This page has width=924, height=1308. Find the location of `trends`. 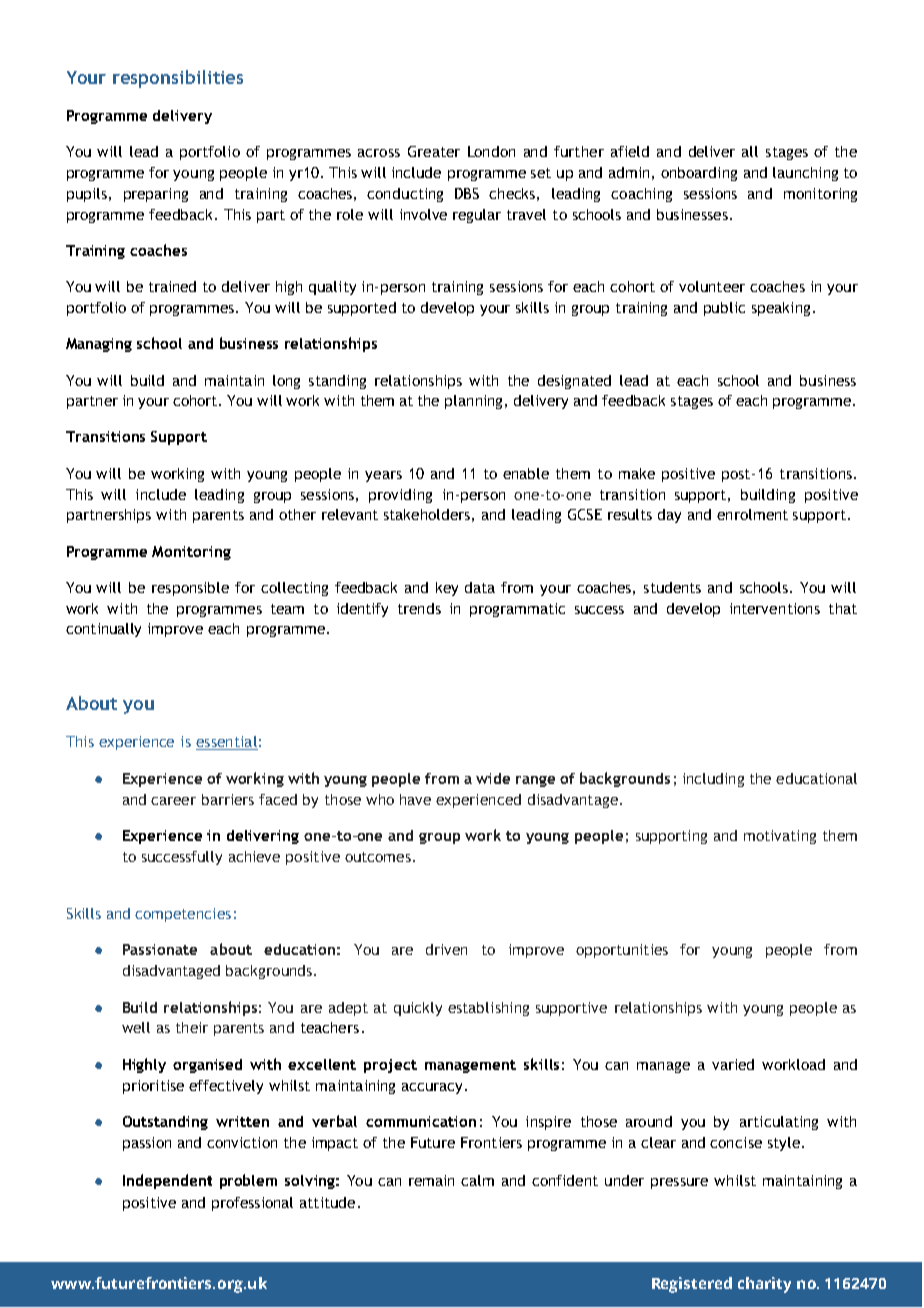

trends is located at coordinates (419, 608).
